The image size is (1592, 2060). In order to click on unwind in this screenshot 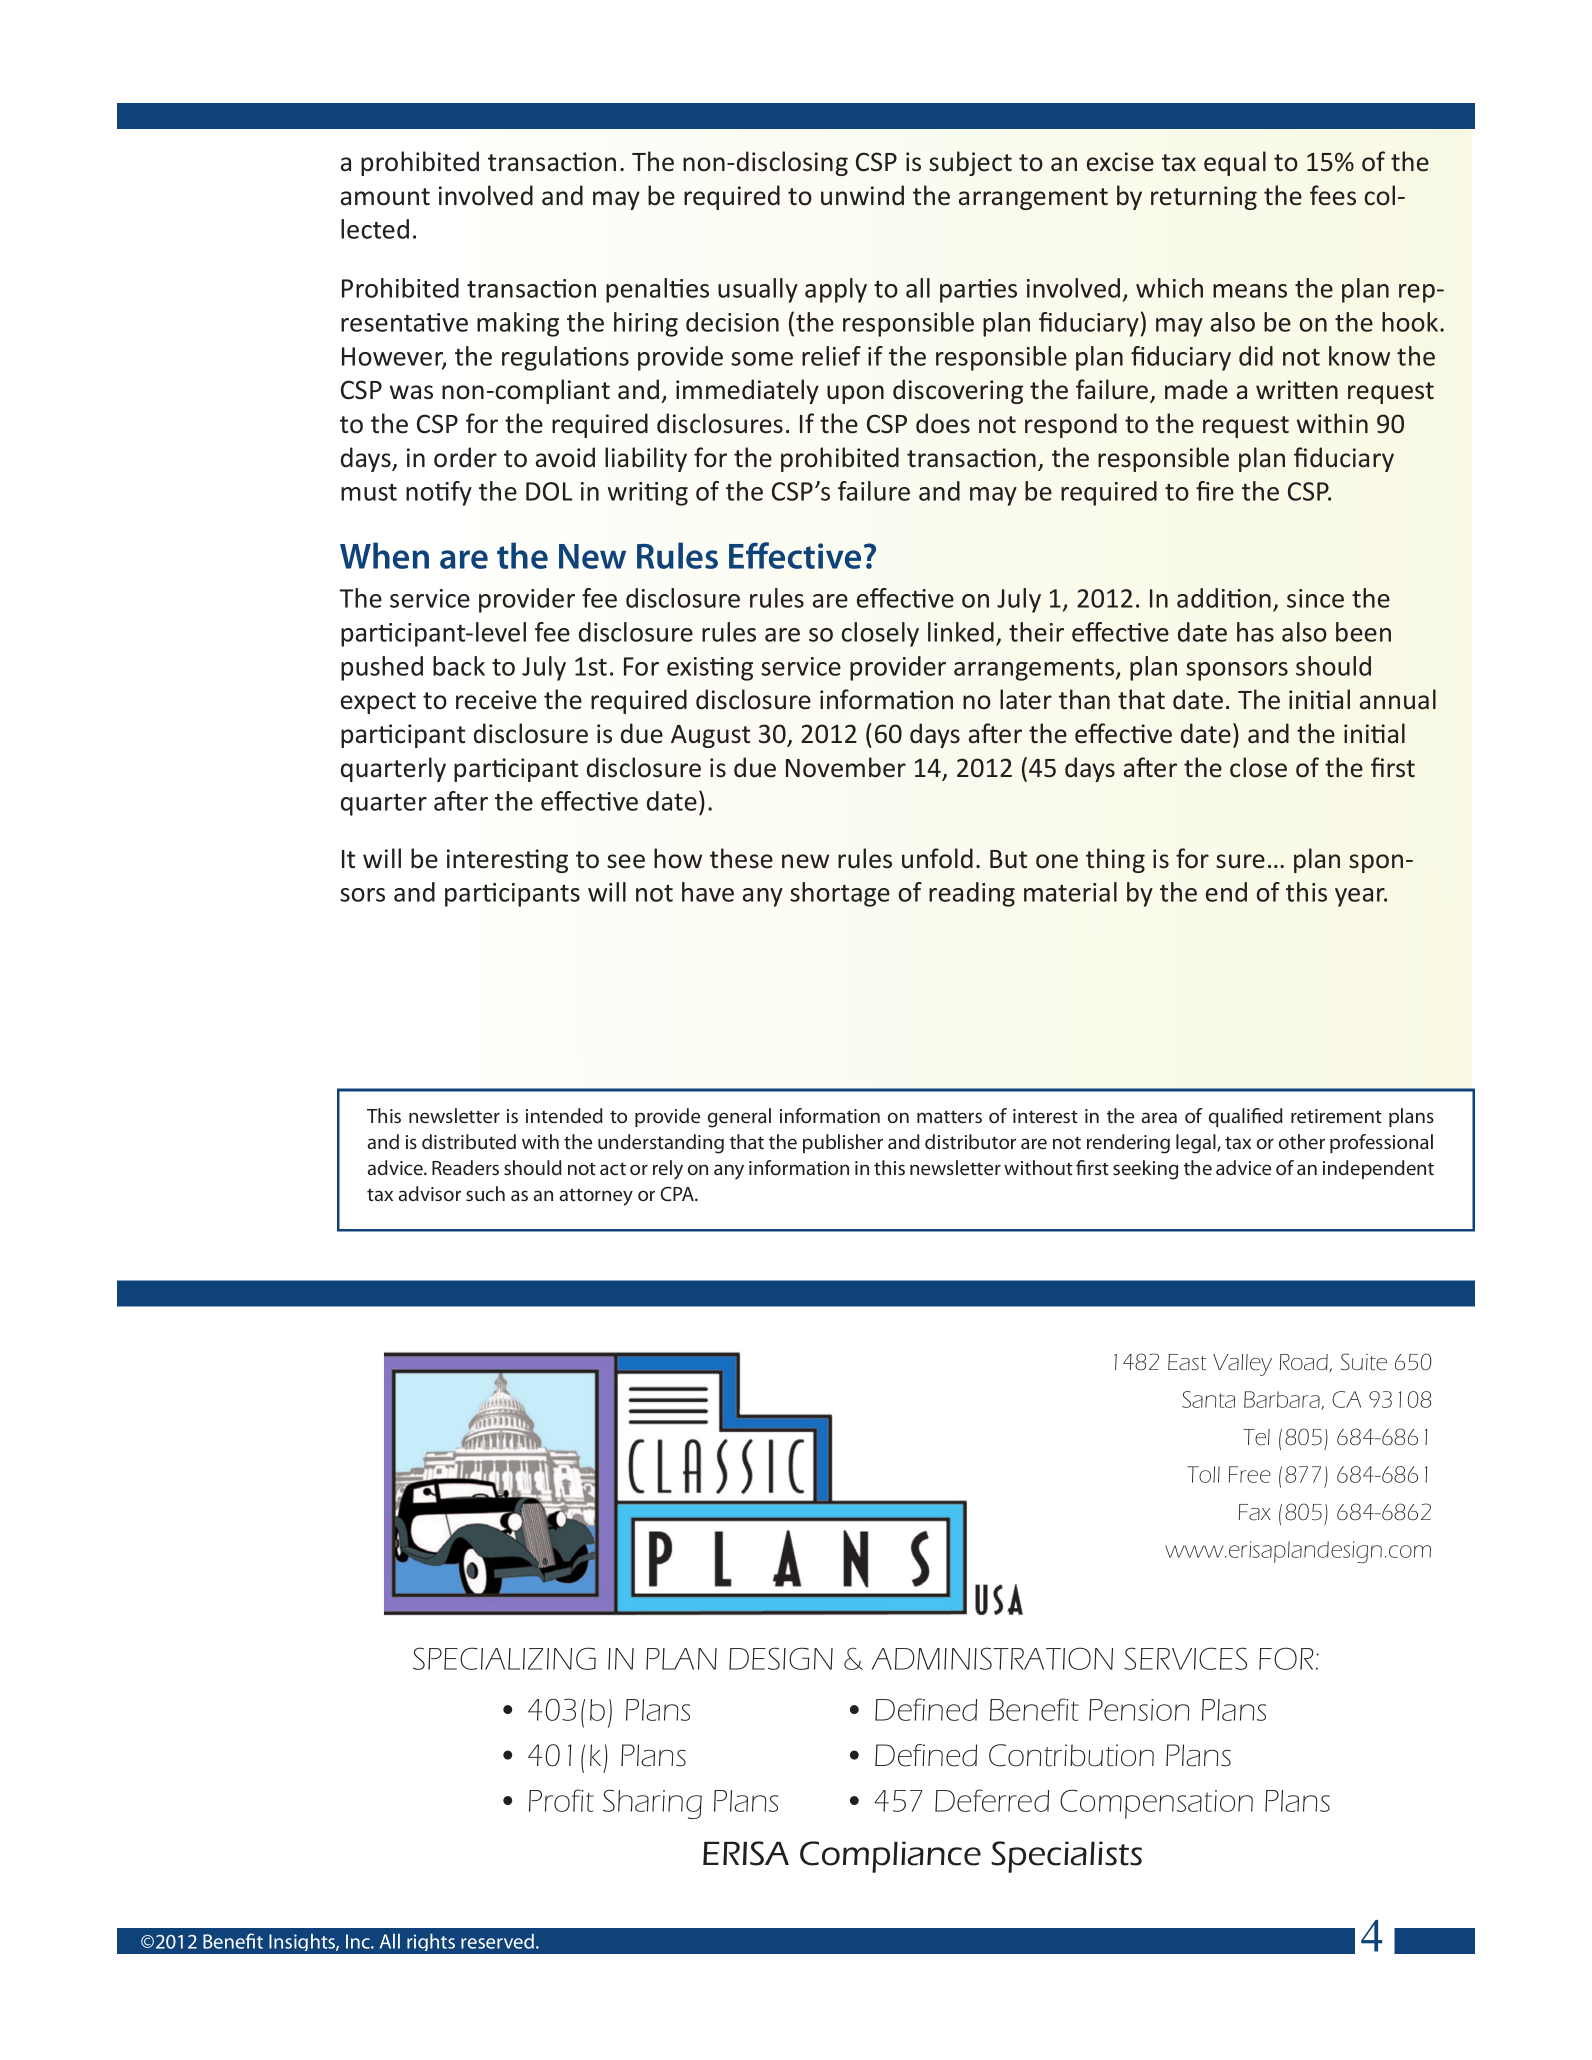, I will do `click(862, 195)`.
